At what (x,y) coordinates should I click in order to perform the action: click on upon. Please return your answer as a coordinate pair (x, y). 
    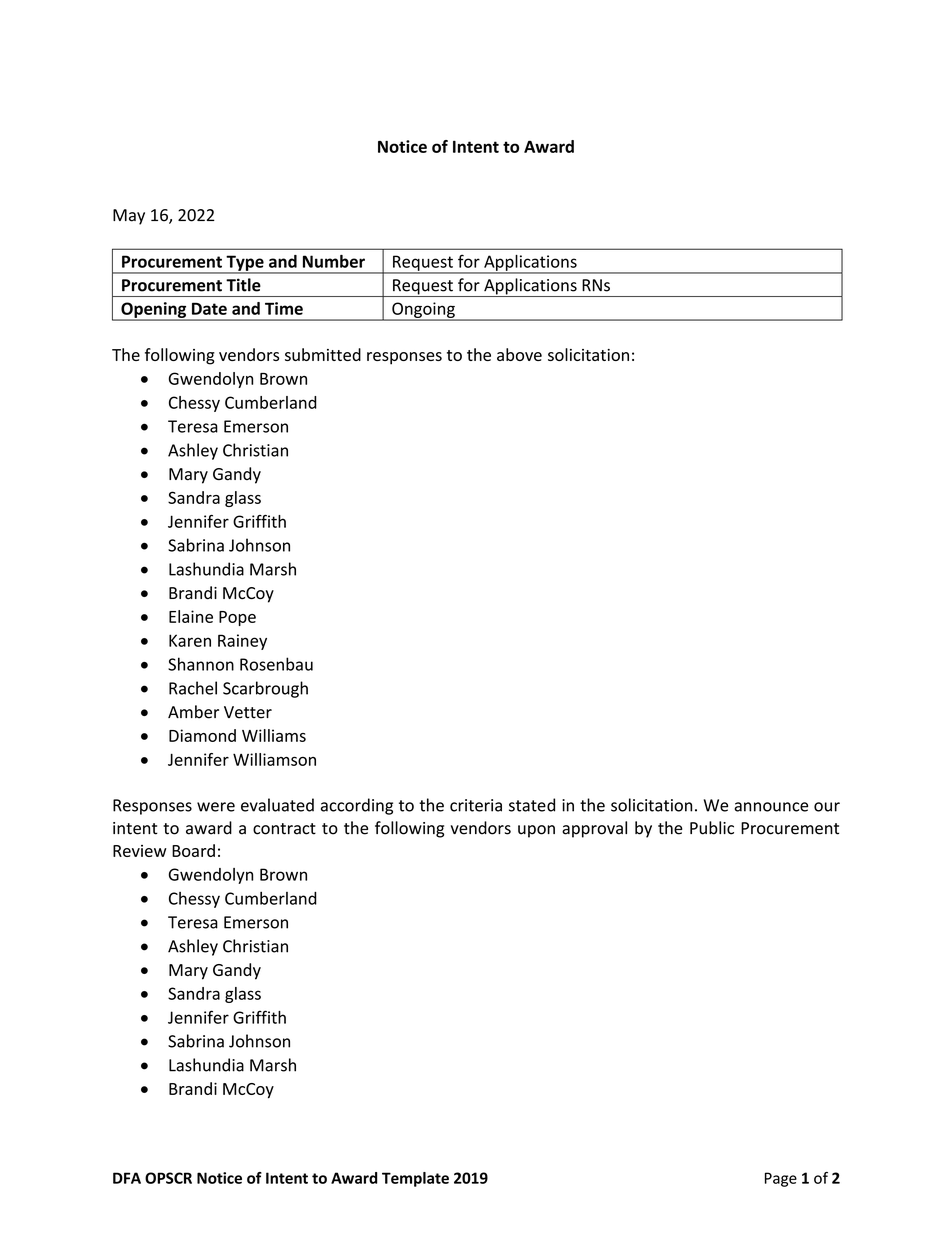
    Looking at the image, I should click on (536, 831).
